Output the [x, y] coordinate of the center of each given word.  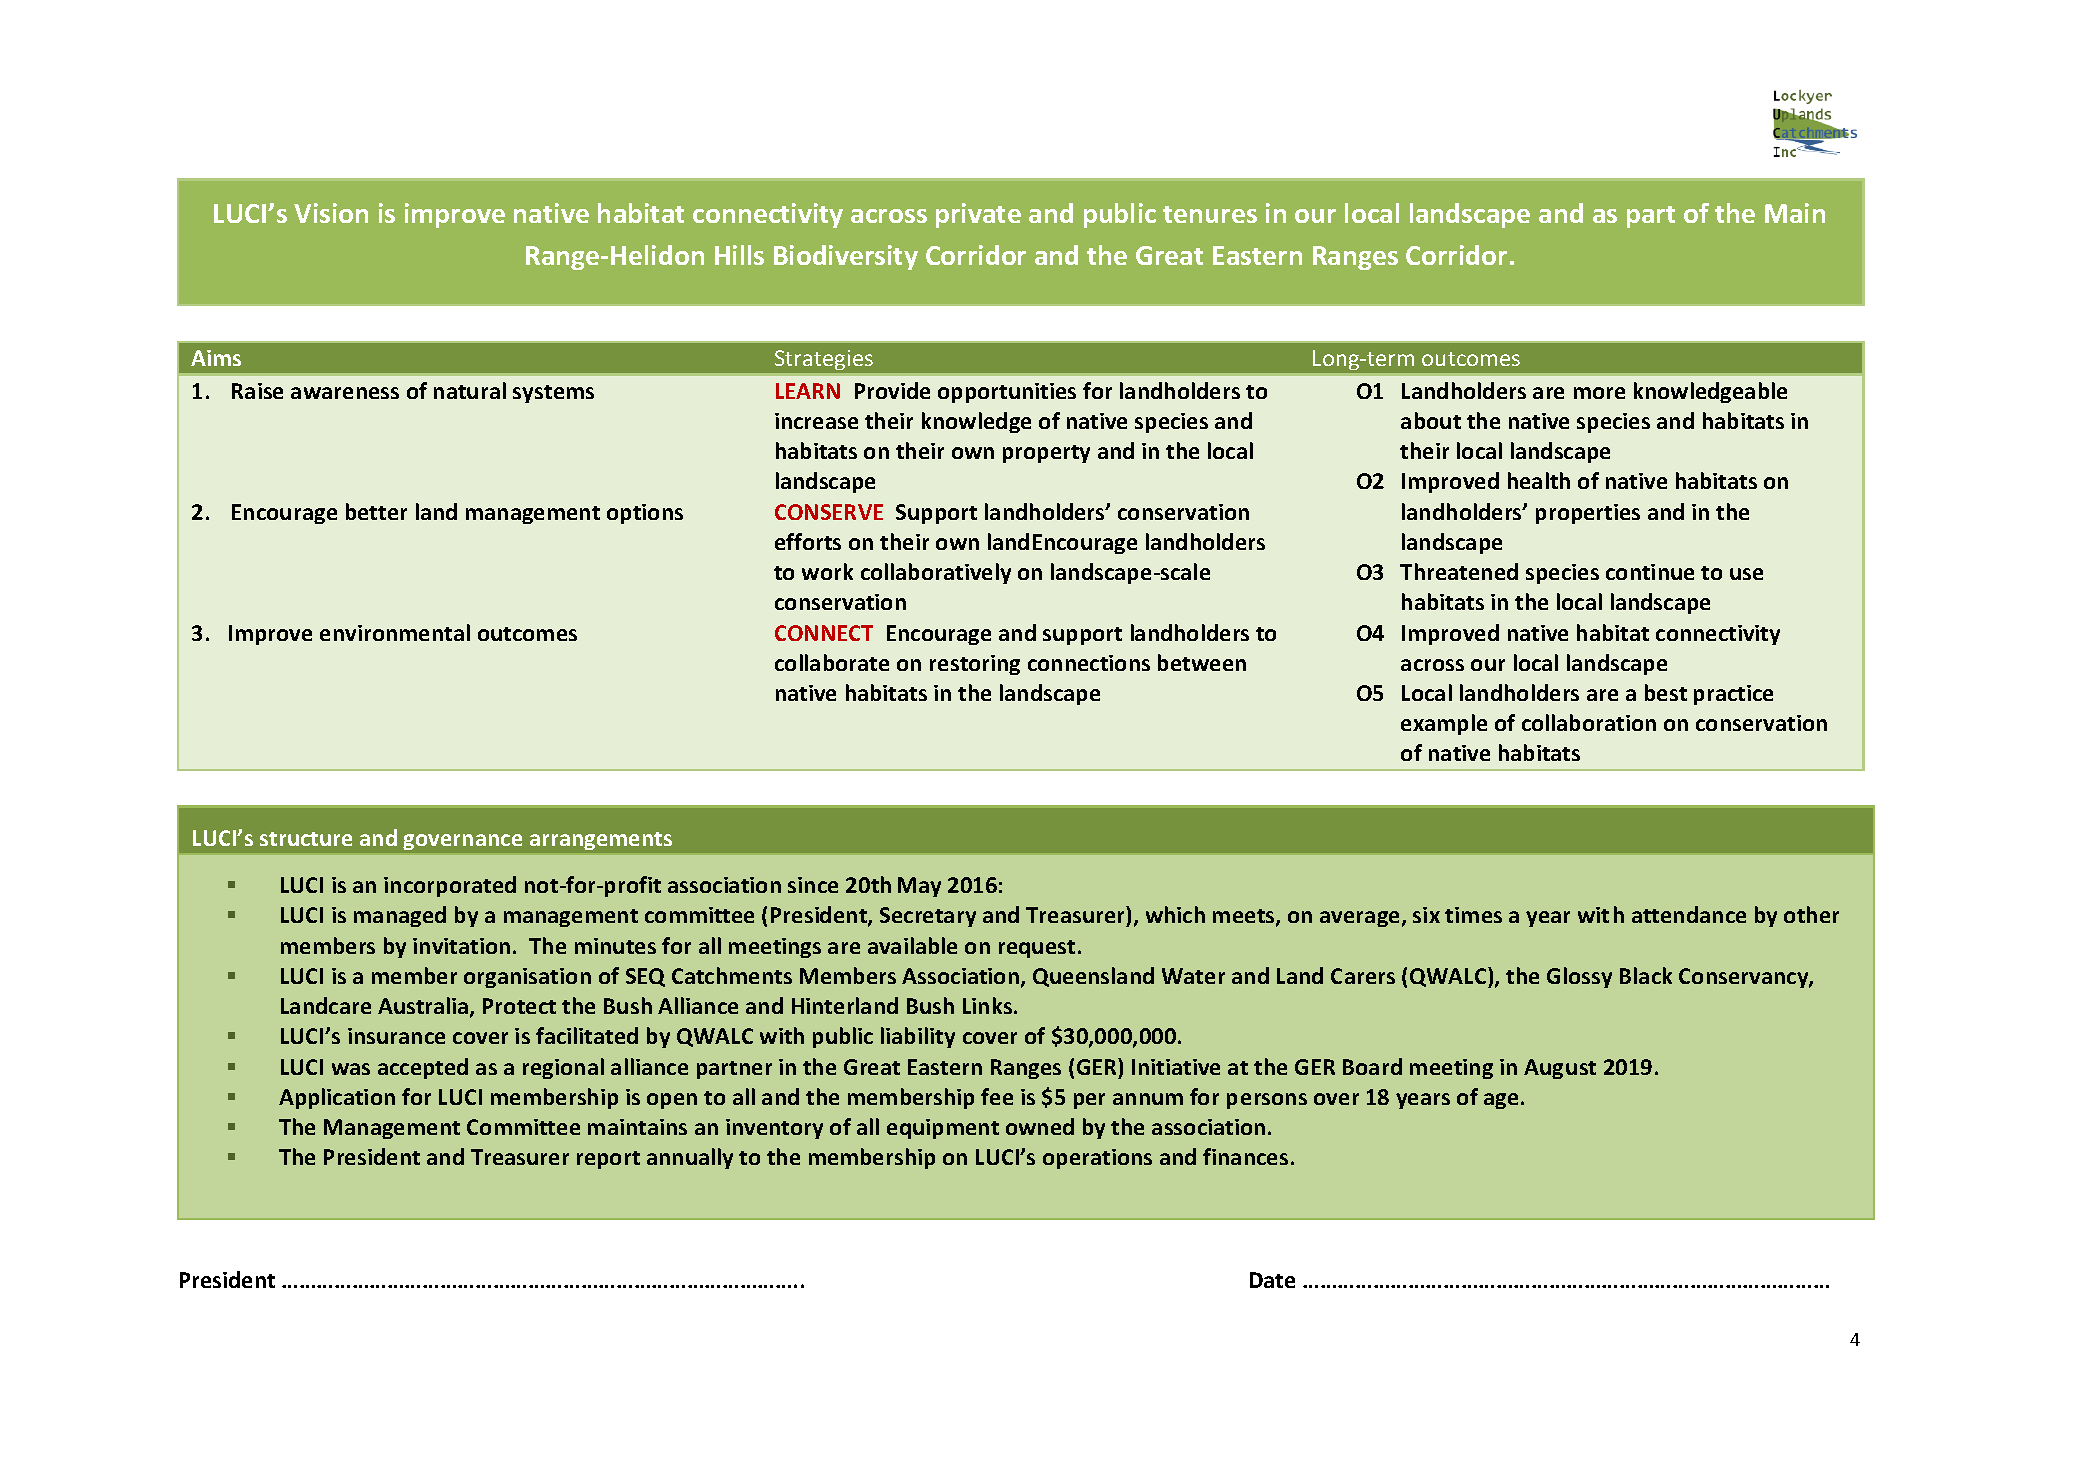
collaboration [1589, 722]
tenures [1210, 214]
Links [989, 1005]
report [608, 1160]
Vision [331, 213]
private [978, 215]
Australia [424, 1007]
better [376, 511]
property [1046, 454]
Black [1646, 975]
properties [1588, 514]
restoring [975, 665]
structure [306, 839]
